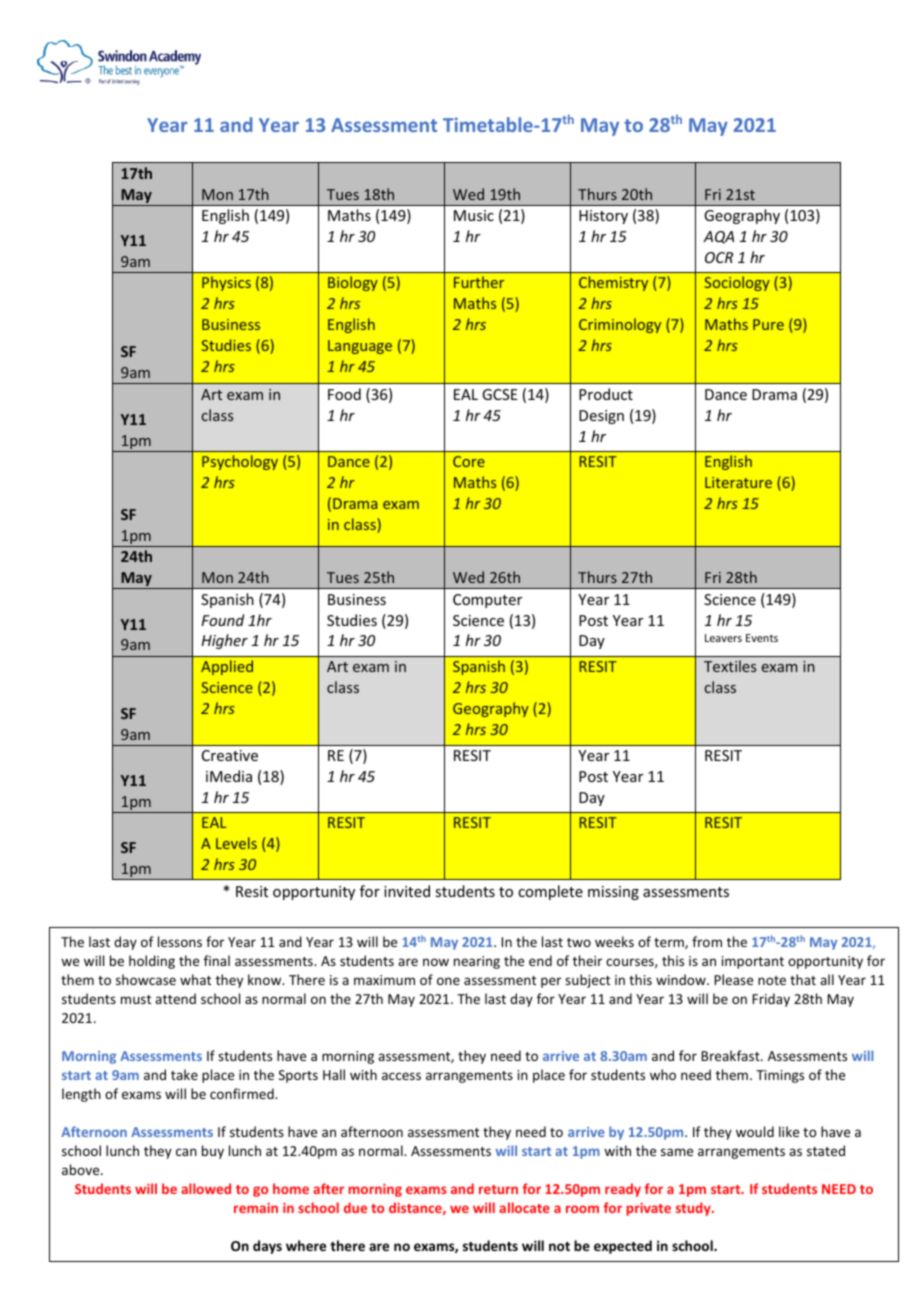 The height and width of the screenshot is (1308, 924). What do you see at coordinates (730, 666) in the screenshot?
I see `Textiles` at bounding box center [730, 666].
